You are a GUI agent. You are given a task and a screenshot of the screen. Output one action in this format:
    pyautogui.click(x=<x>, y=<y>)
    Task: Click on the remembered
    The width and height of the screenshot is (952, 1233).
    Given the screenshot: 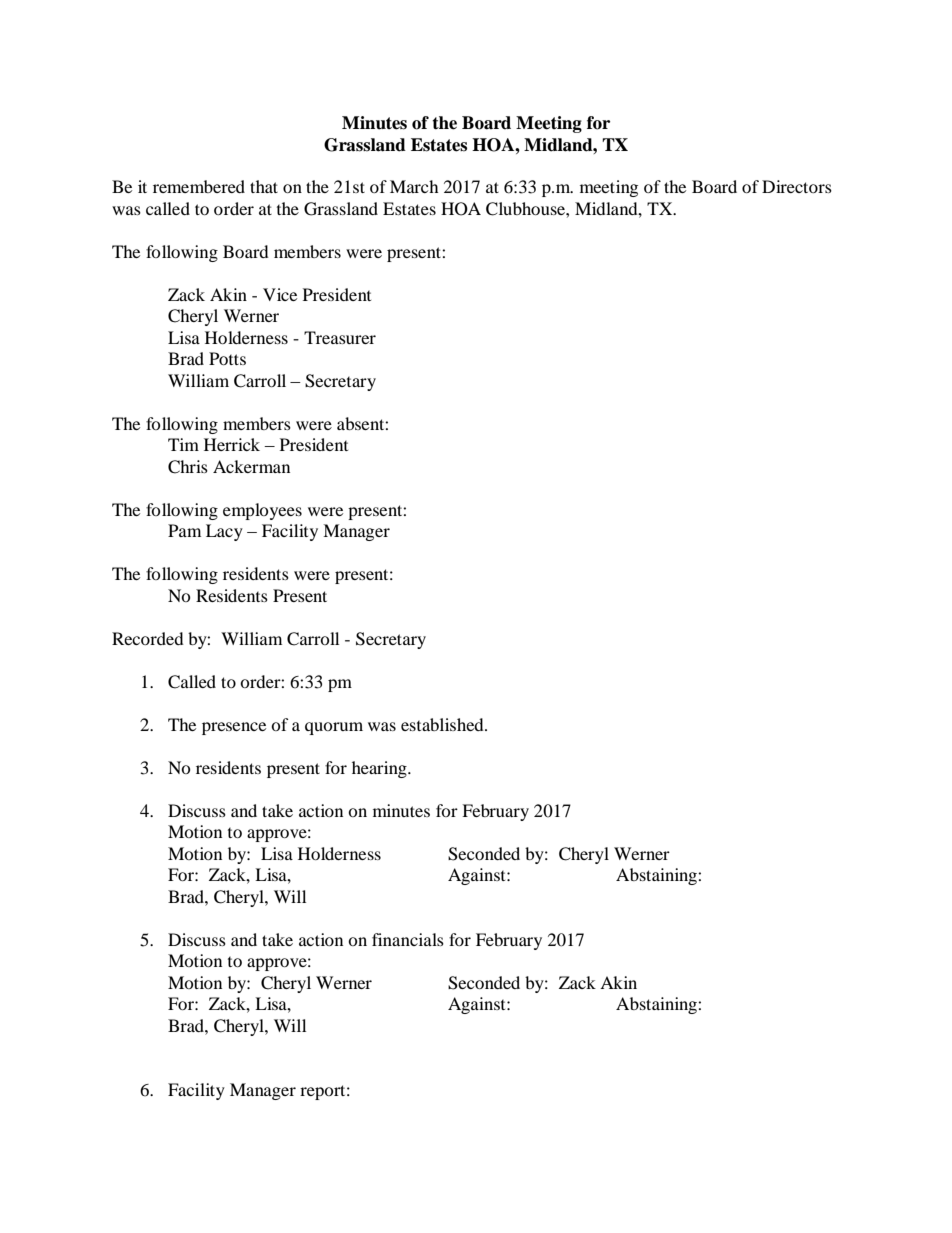 What is the action you would take?
    pyautogui.click(x=199, y=186)
